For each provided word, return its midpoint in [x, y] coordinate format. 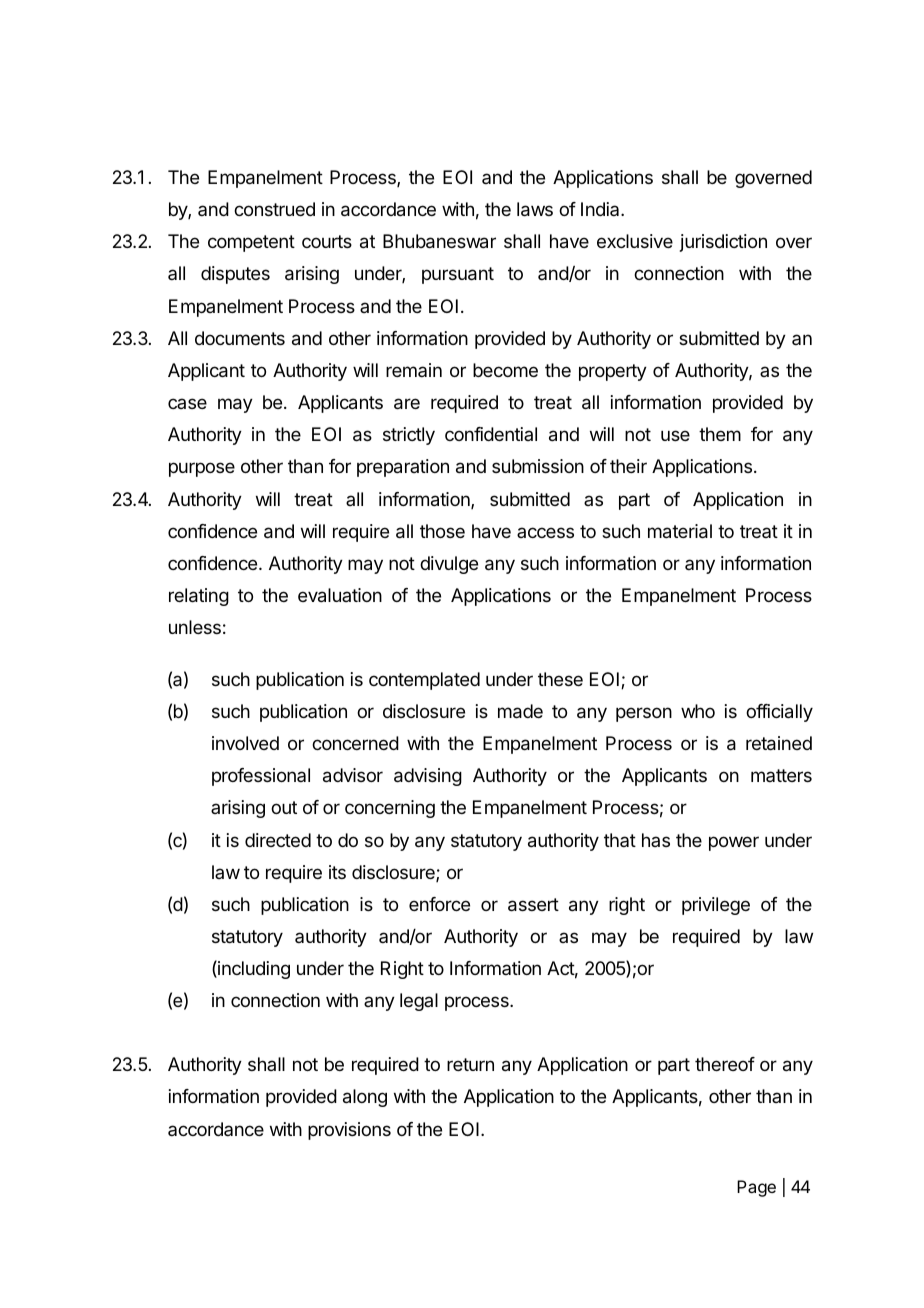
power [734, 843]
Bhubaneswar [439, 241]
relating [199, 597]
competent [251, 243]
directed [278, 840]
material [680, 531]
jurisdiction [723, 243]
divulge [449, 565]
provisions [349, 1131]
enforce [439, 904]
